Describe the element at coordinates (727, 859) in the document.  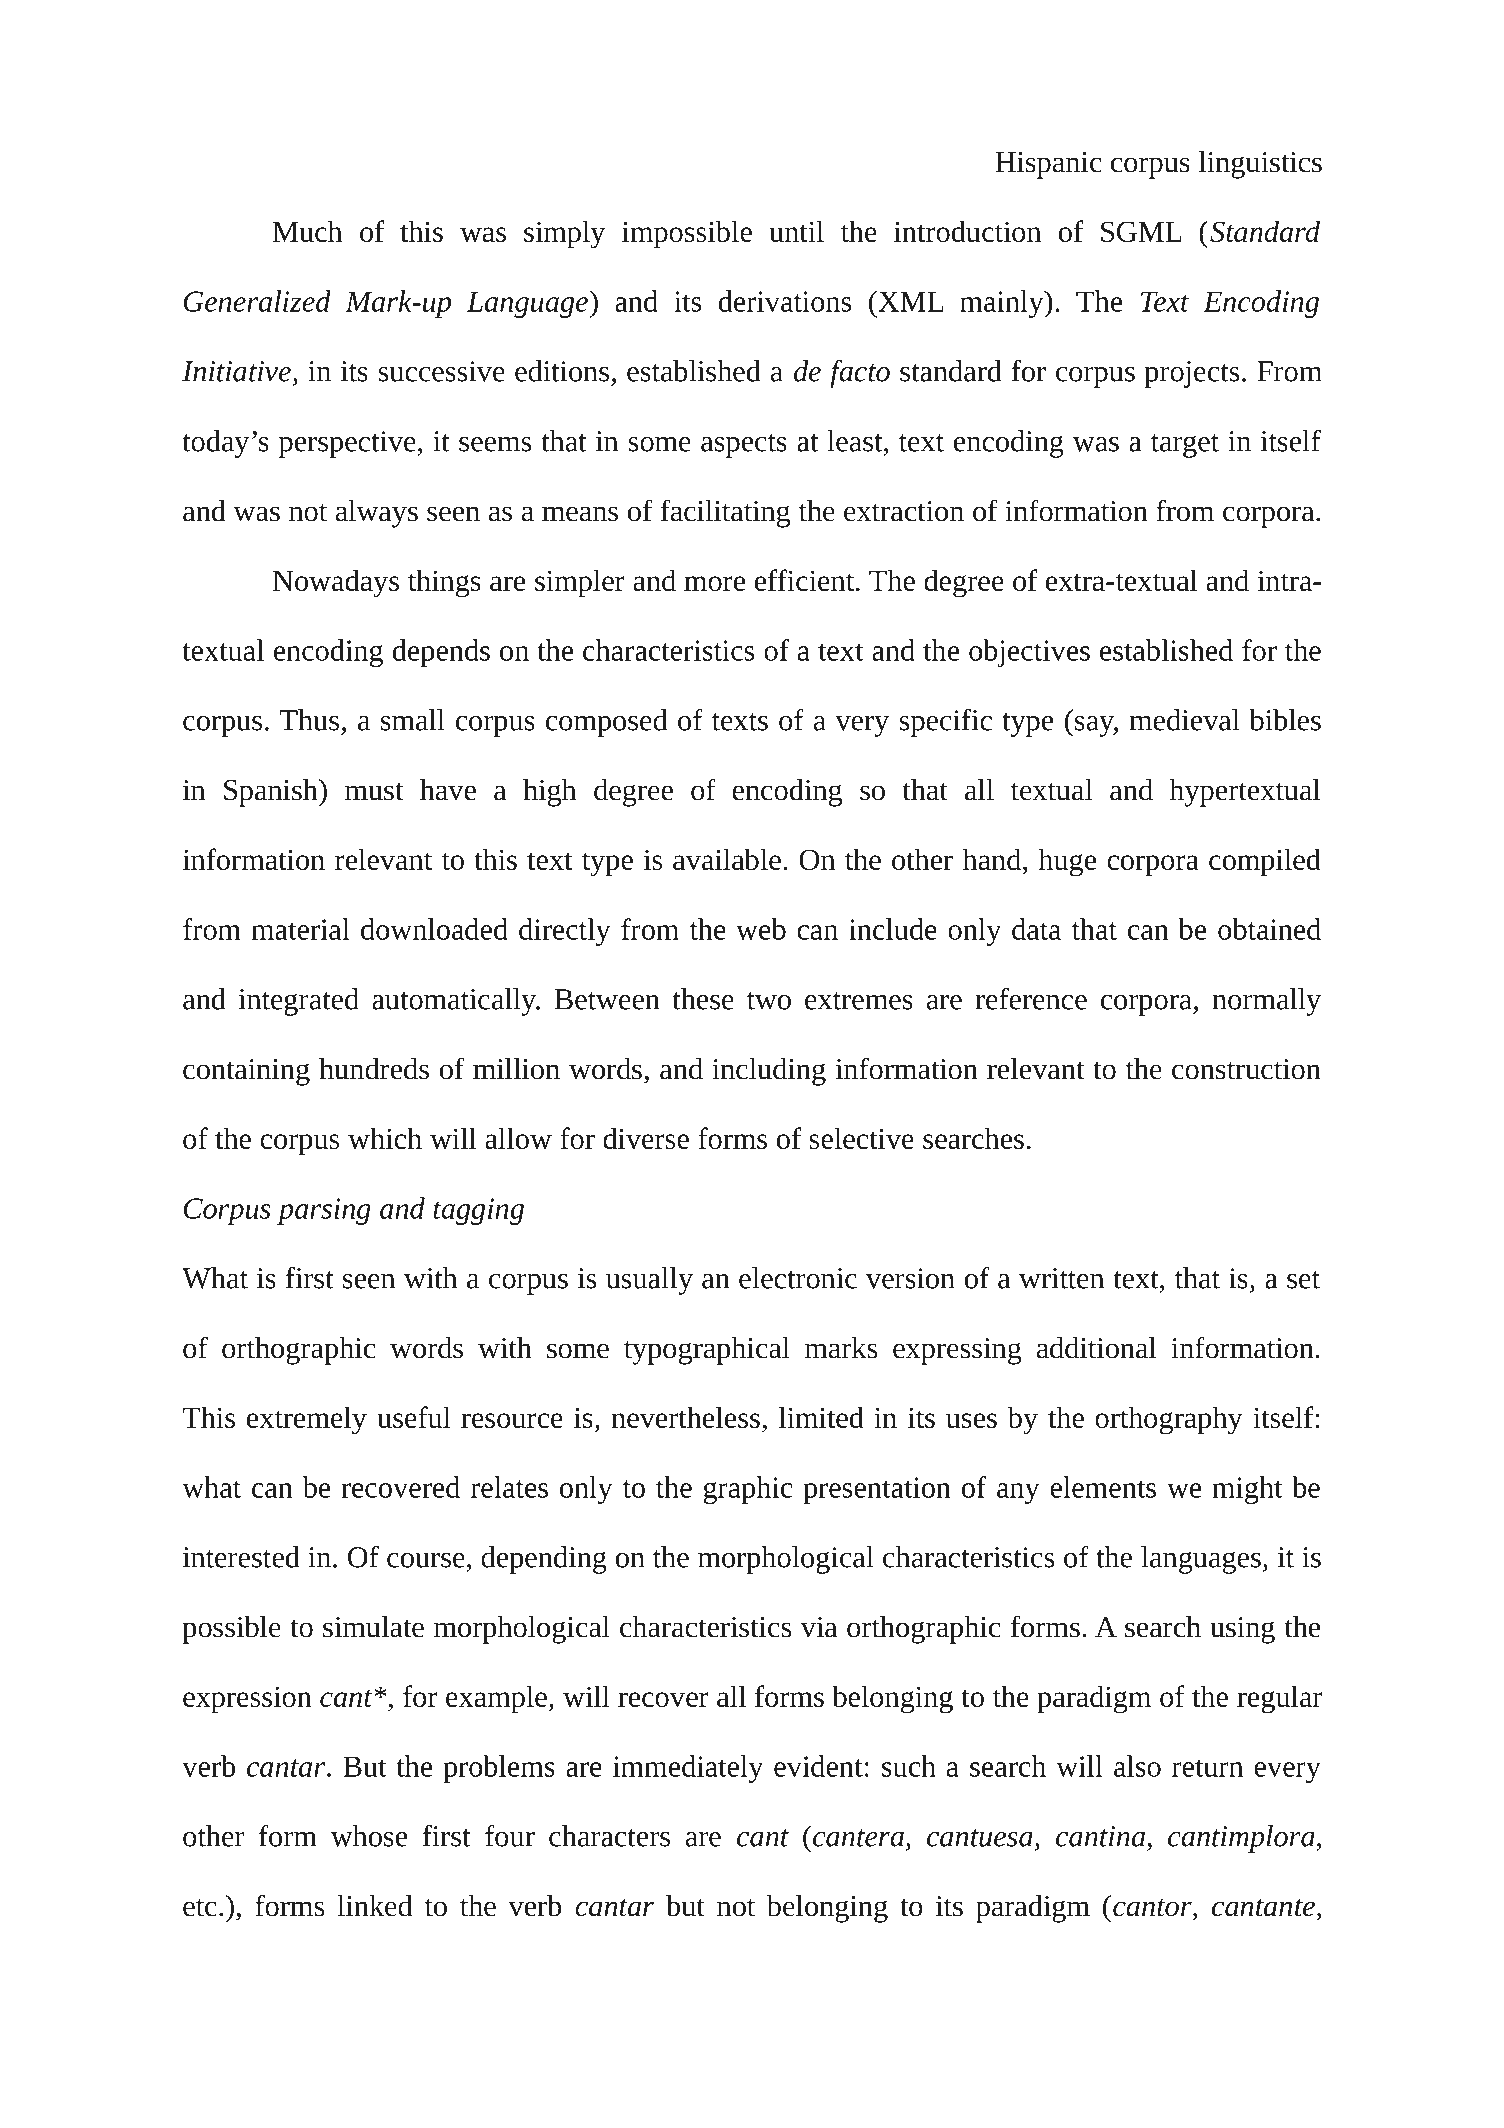
I see `available` at that location.
